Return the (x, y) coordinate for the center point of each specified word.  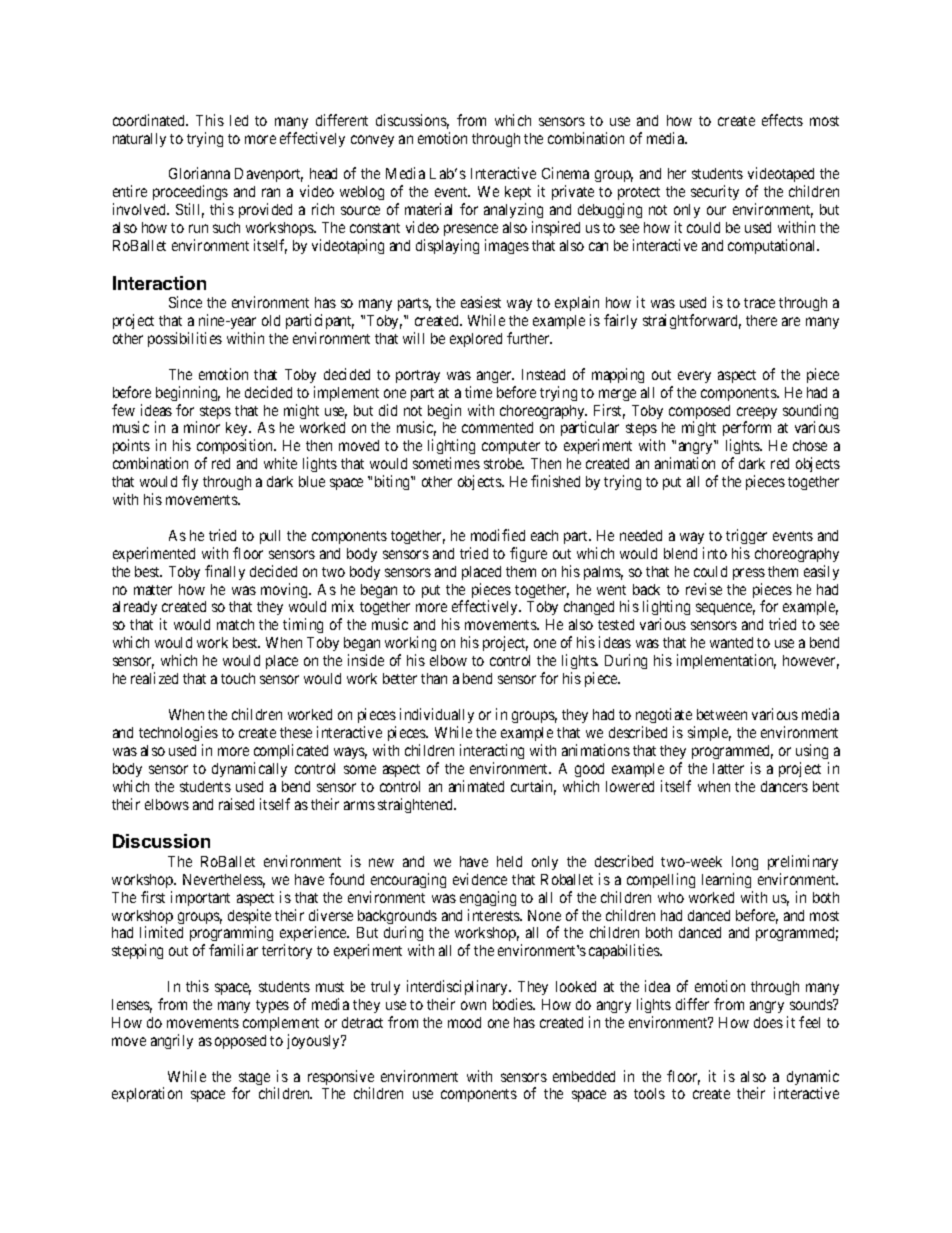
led (239, 120)
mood (464, 1022)
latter (728, 768)
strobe (504, 463)
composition (236, 448)
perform (747, 430)
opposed (240, 1042)
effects (782, 120)
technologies (178, 733)
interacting (492, 751)
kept (518, 193)
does (768, 1022)
